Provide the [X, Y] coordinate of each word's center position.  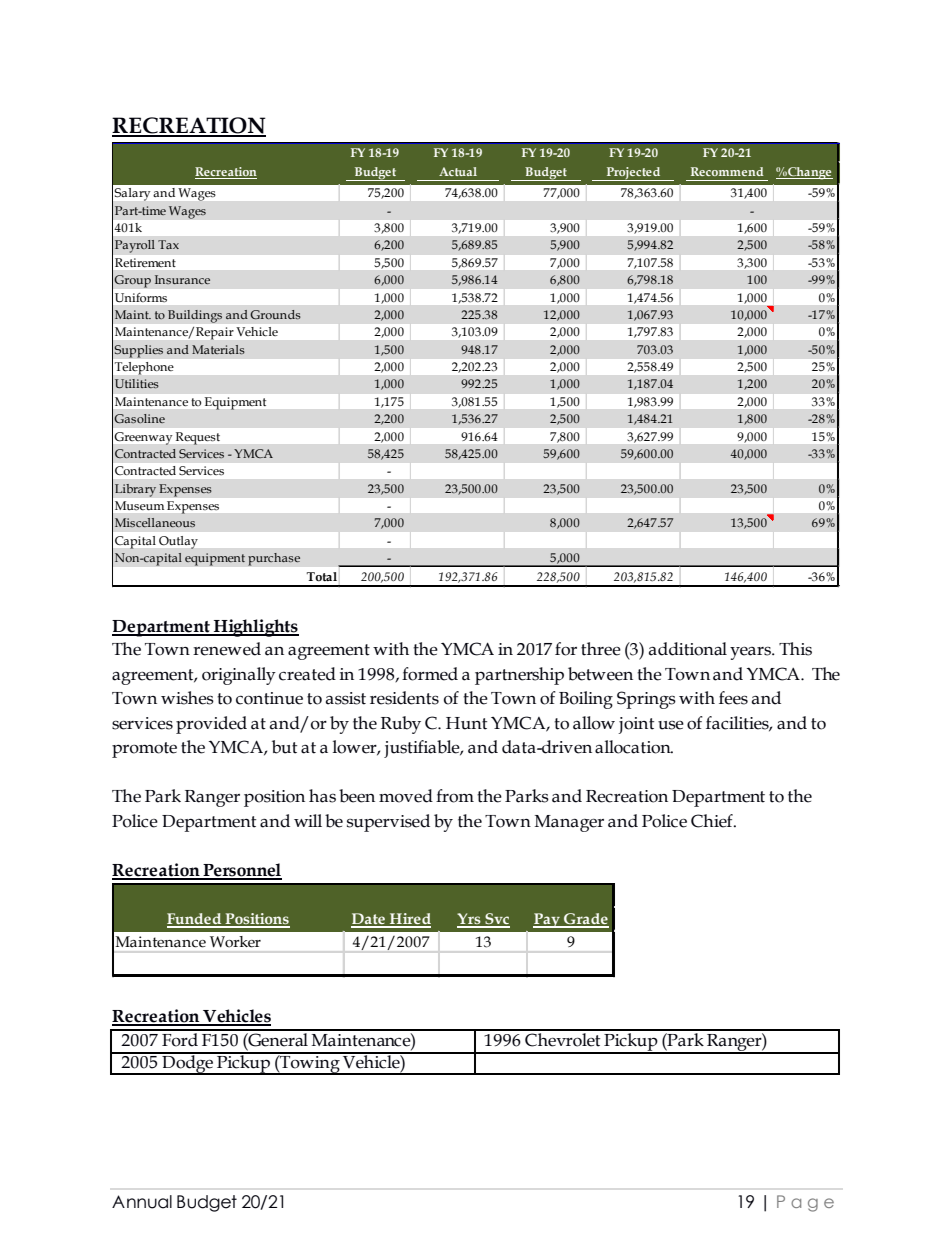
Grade [585, 920]
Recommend [727, 171]
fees [733, 698]
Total [321, 577]
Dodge [188, 1064]
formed [430, 674]
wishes [187, 698]
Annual [142, 1202]
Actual [458, 171]
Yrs [470, 920]
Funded [195, 920]
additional [688, 649]
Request [198, 438]
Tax [168, 244]
